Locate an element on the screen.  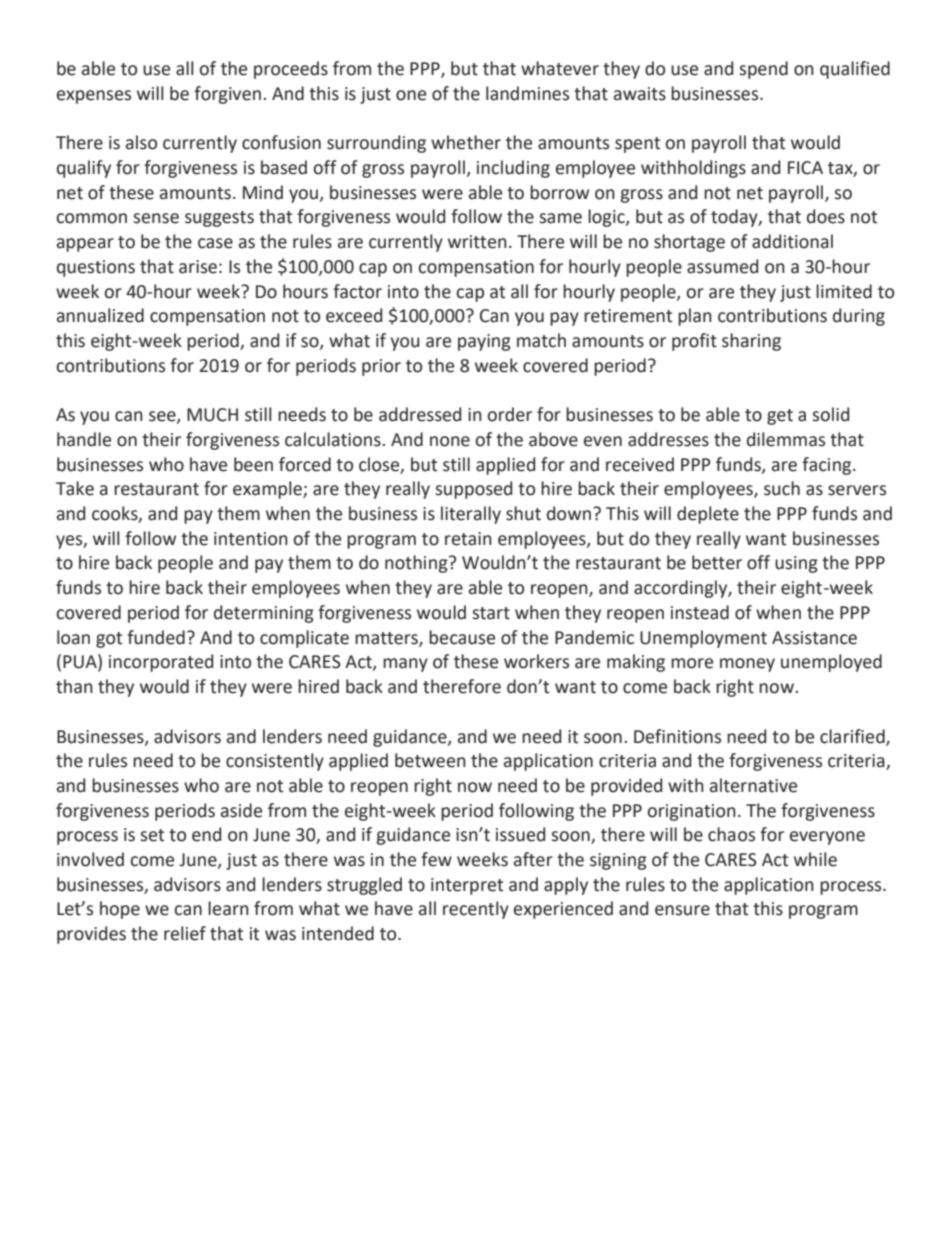
relief is located at coordinates (185, 933).
